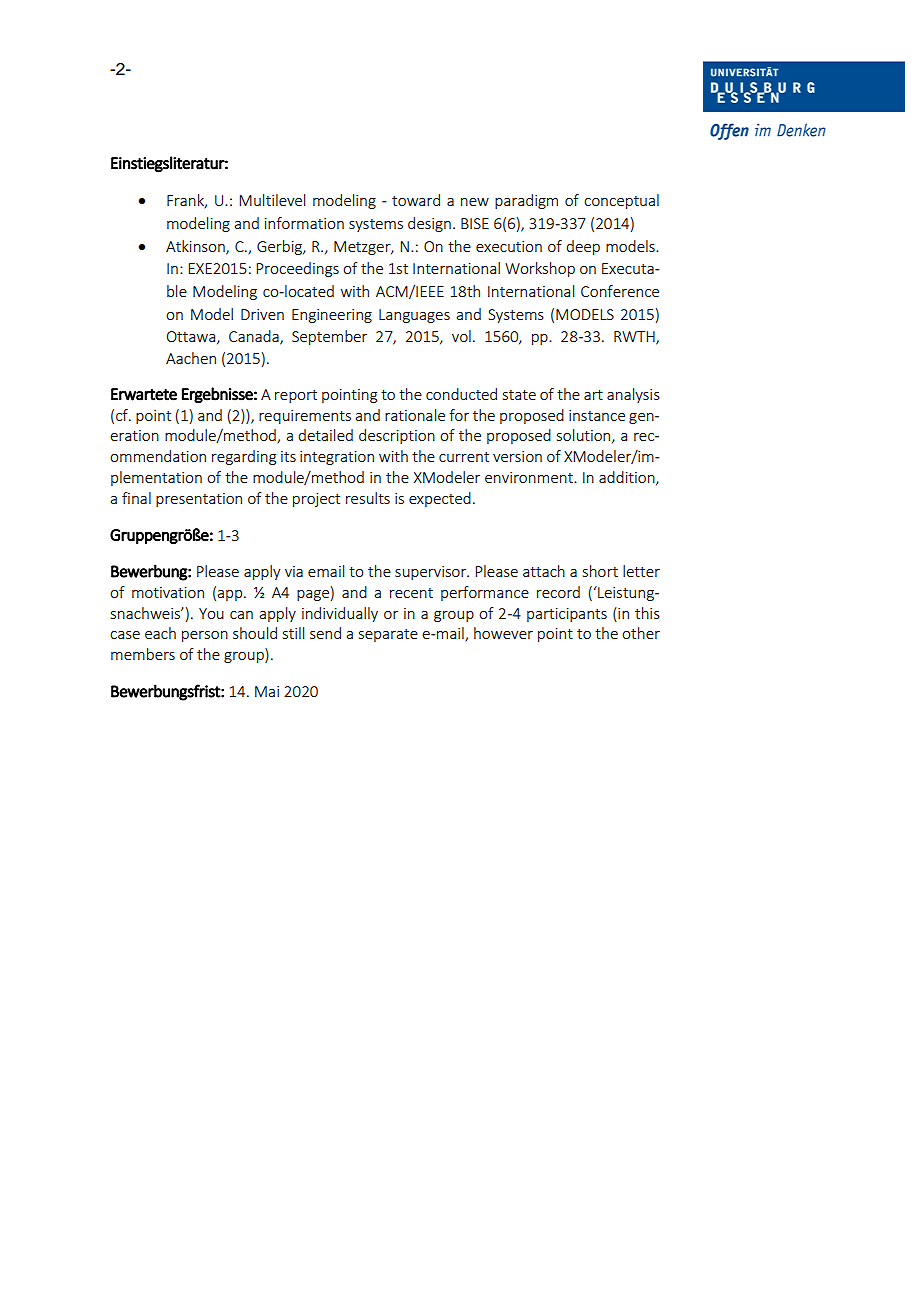 The image size is (924, 1309). I want to click on person, so click(205, 636).
